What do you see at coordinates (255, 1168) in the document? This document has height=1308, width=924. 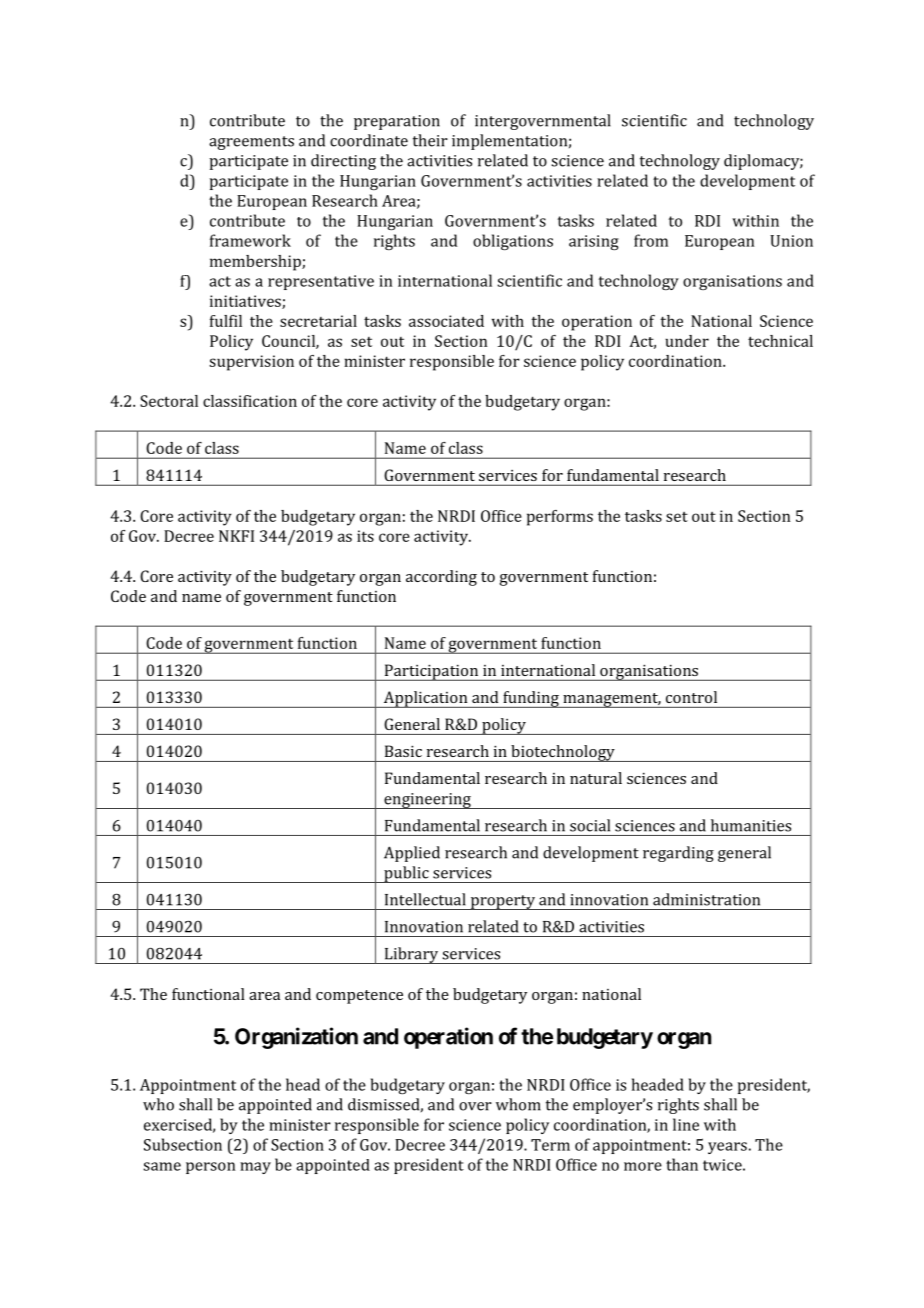 I see `may` at bounding box center [255, 1168].
